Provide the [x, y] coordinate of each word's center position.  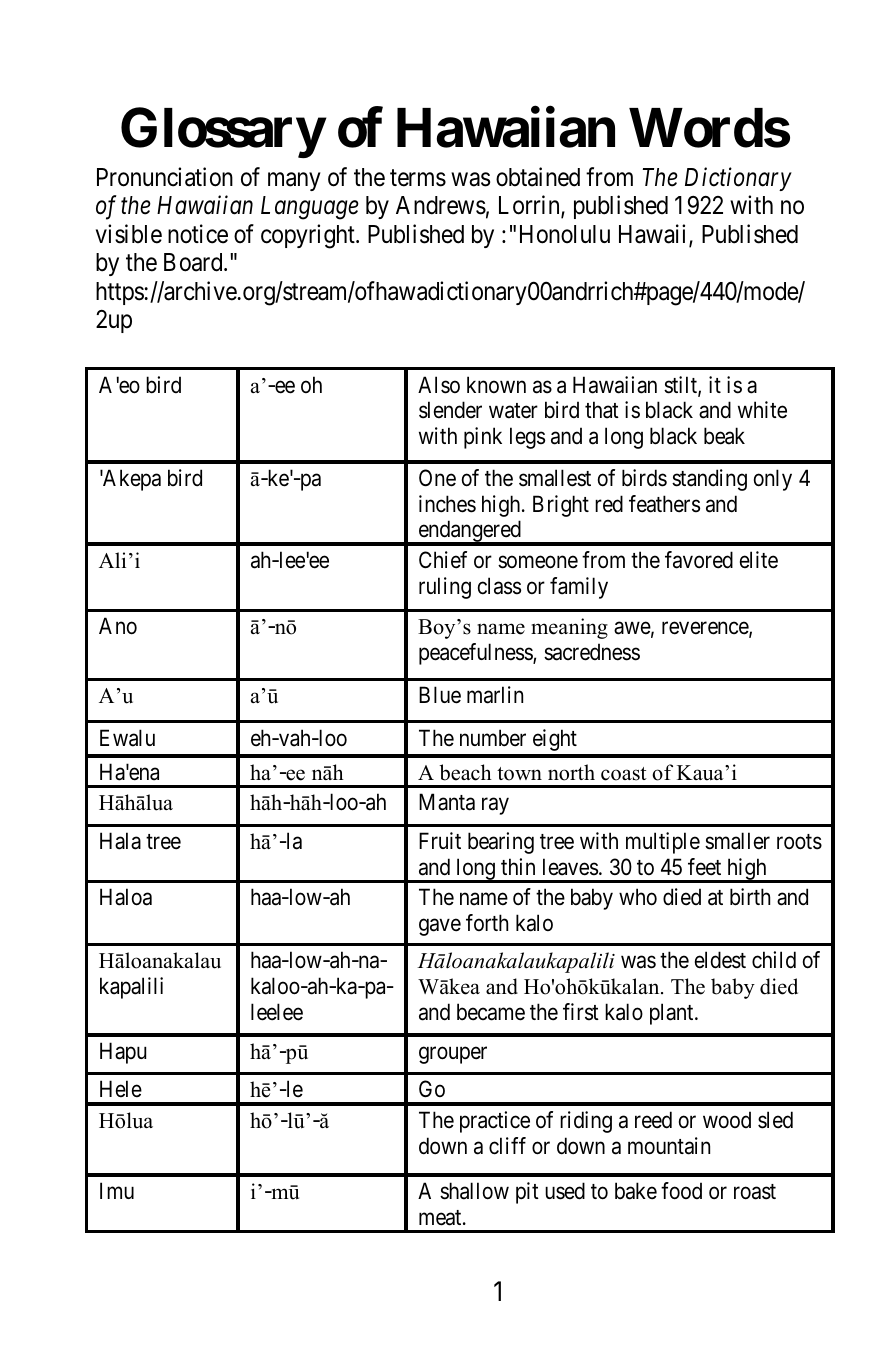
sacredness [592, 652]
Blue [440, 695]
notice [198, 234]
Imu [117, 1190]
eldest [720, 960]
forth [487, 922]
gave [440, 927]
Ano [118, 626]
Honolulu [565, 234]
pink [483, 438]
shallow [474, 1191]
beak [724, 436]
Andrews [441, 205]
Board [194, 262]
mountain [669, 1146]
